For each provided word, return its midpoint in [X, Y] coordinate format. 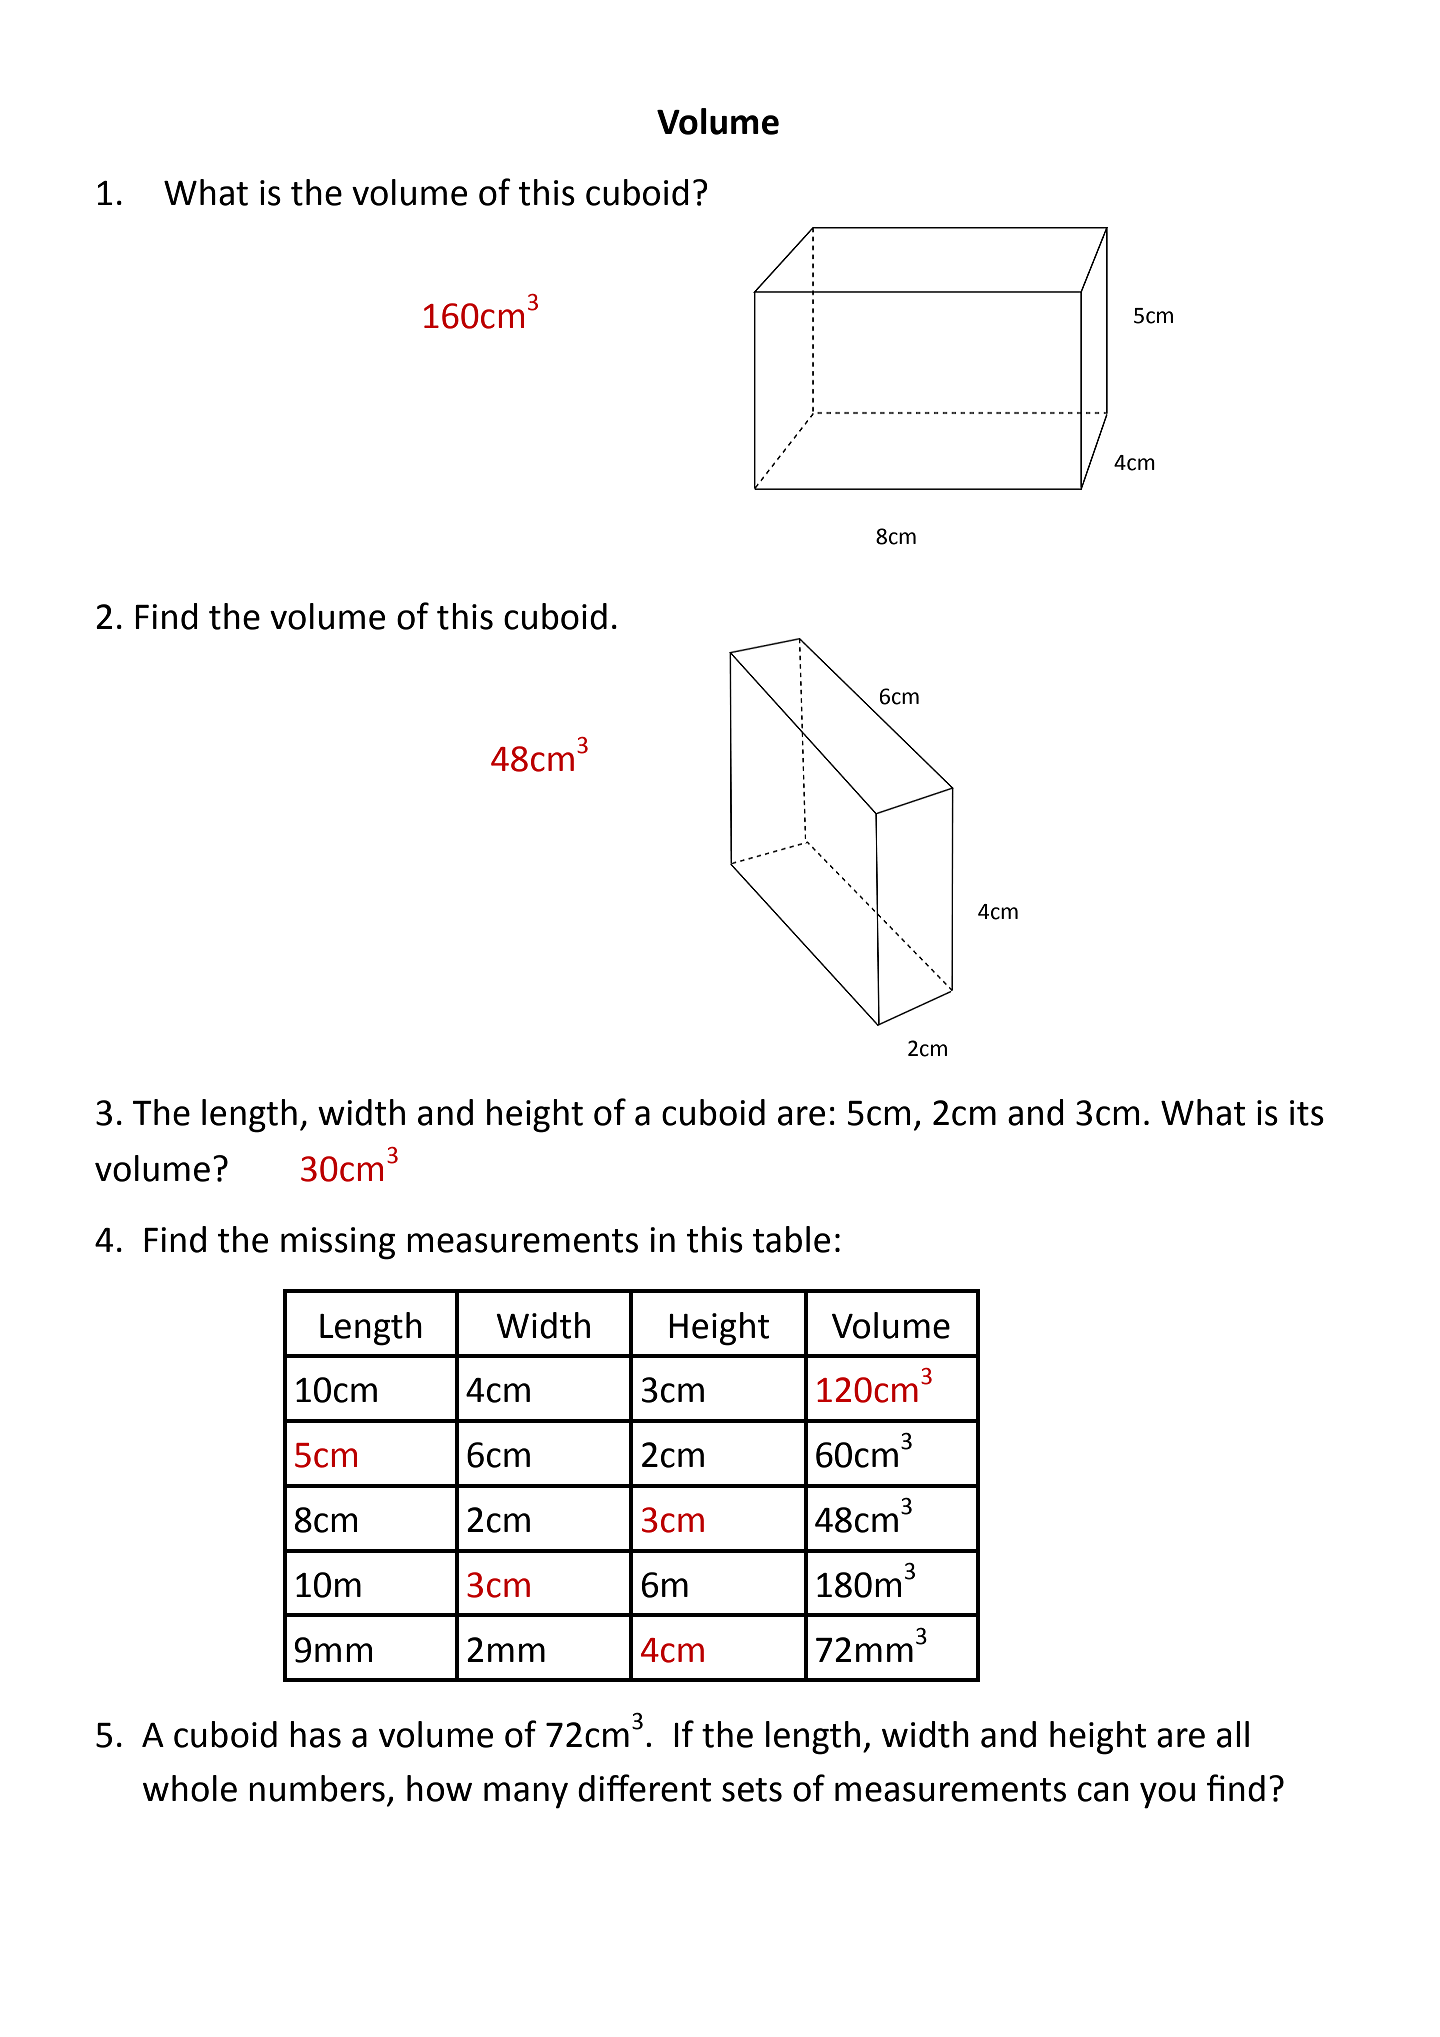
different [644, 1788]
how [439, 1788]
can [1103, 1792]
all [1233, 1734]
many [526, 1795]
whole [190, 1788]
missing [338, 1243]
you [1167, 1795]
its [1307, 1113]
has [315, 1734]
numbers [317, 1788]
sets [752, 1790]
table [791, 1239]
